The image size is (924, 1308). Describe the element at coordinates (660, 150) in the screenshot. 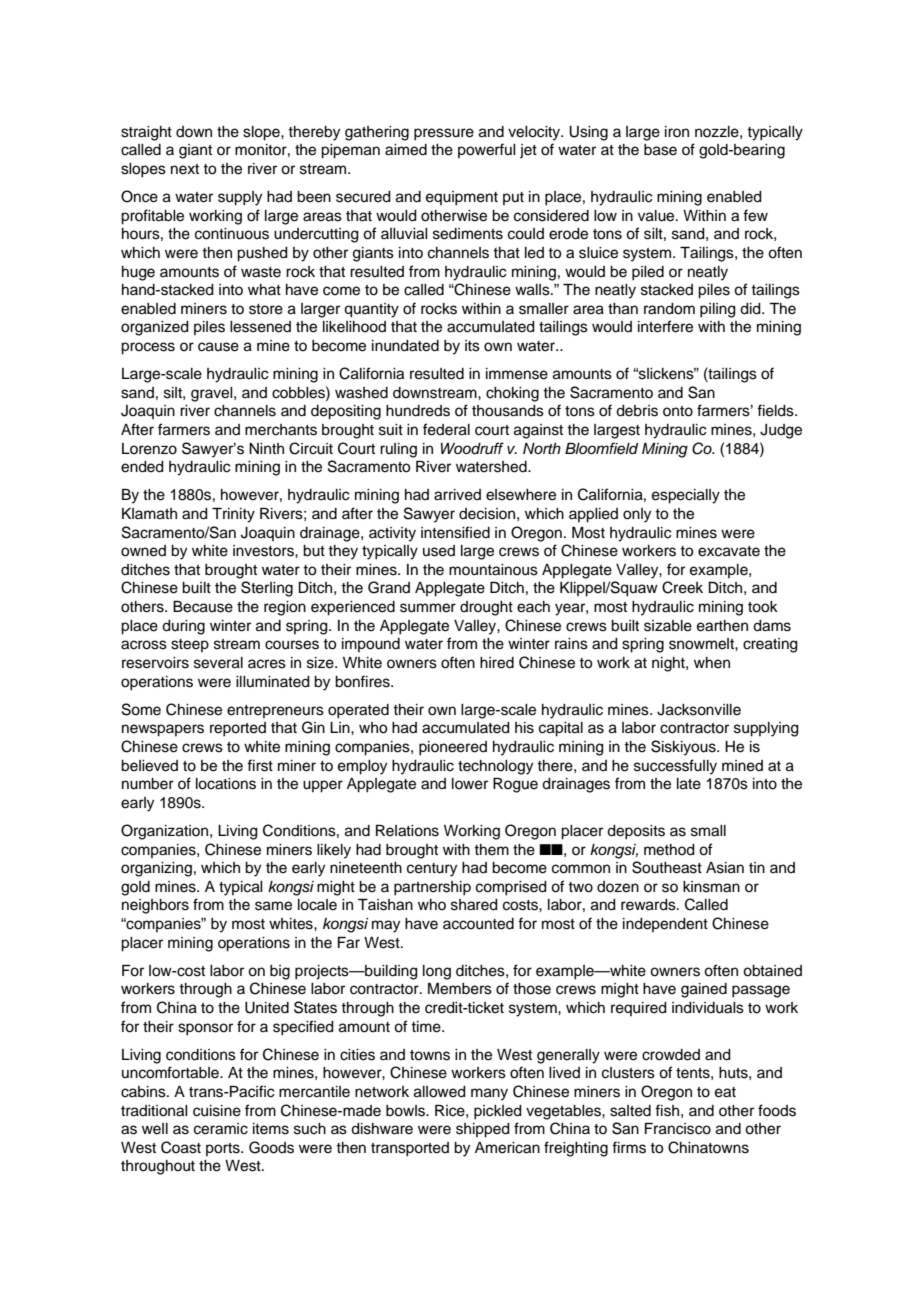

I see `base` at that location.
